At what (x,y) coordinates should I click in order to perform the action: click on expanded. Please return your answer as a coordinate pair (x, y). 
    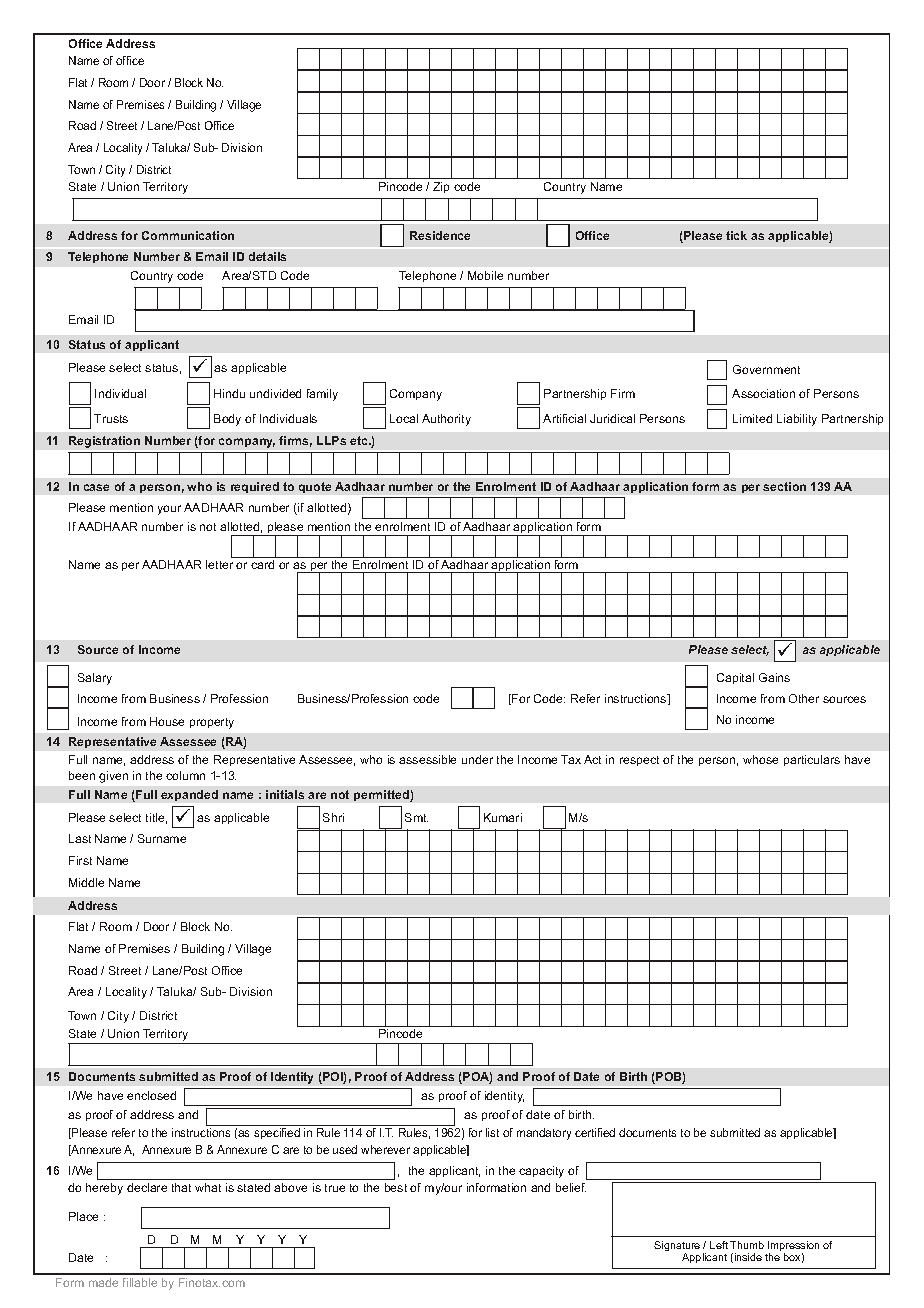
    Looking at the image, I should click on (189, 795).
